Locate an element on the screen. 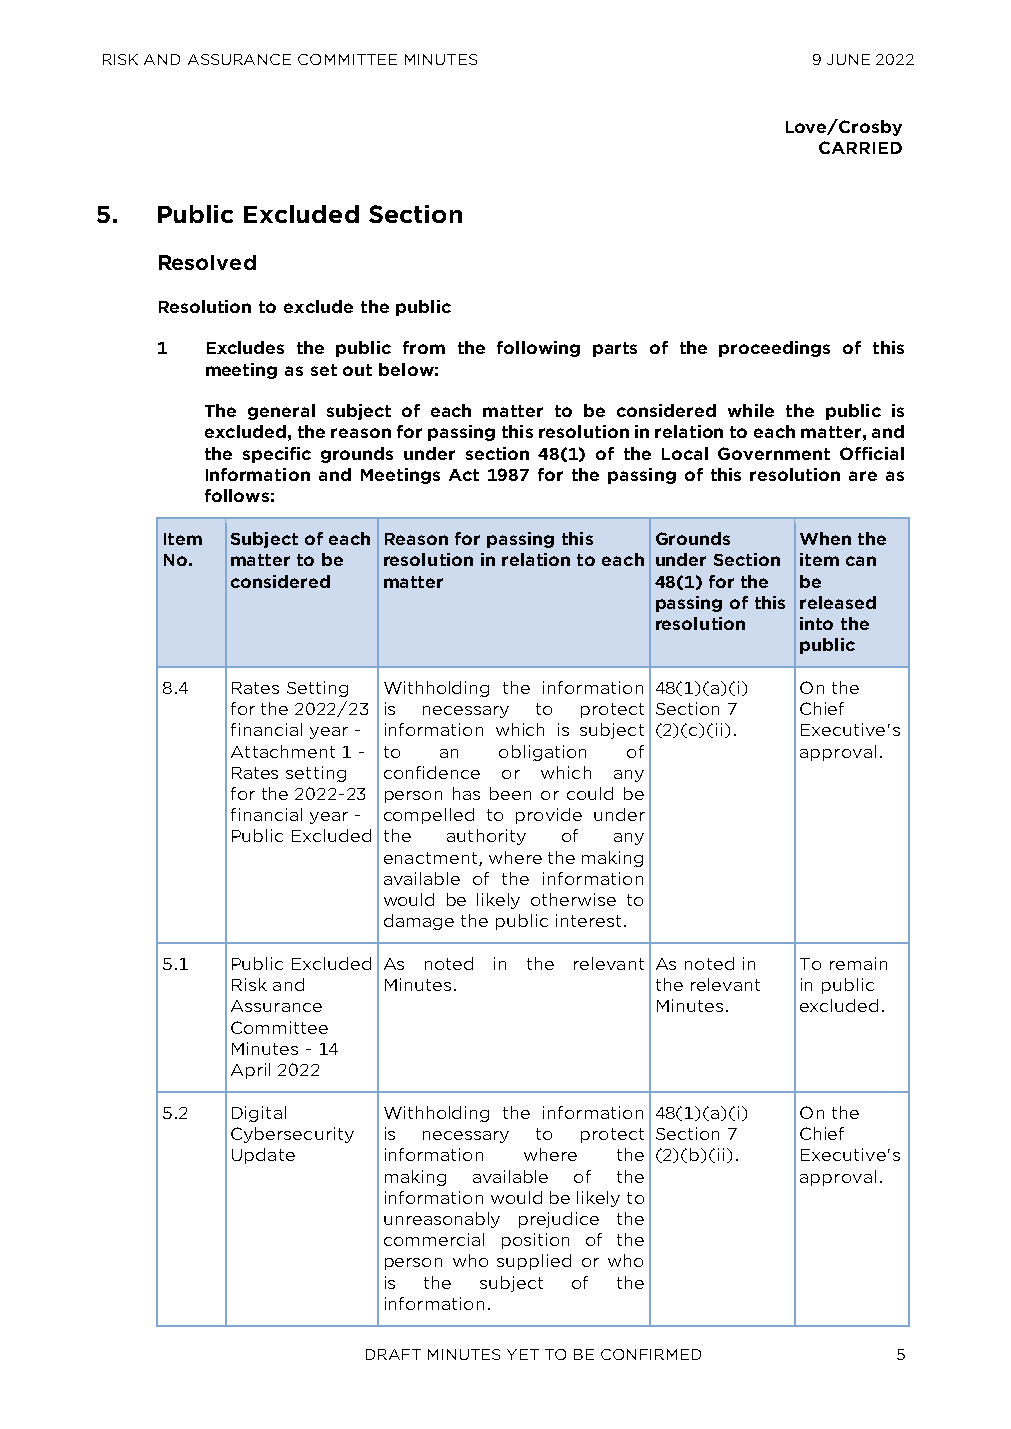  into is located at coordinates (816, 623).
